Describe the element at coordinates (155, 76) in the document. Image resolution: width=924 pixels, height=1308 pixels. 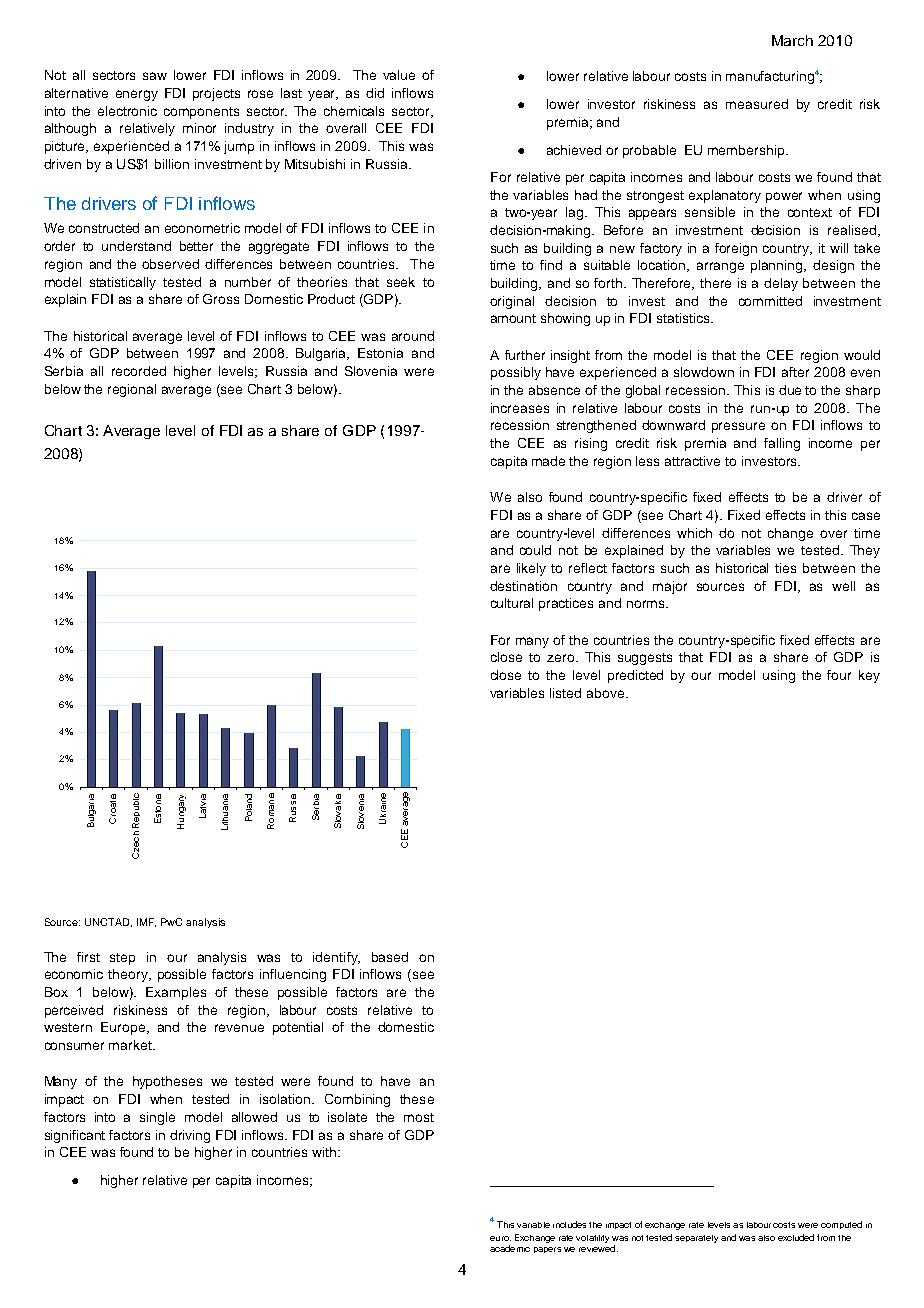
I see `saw` at that location.
